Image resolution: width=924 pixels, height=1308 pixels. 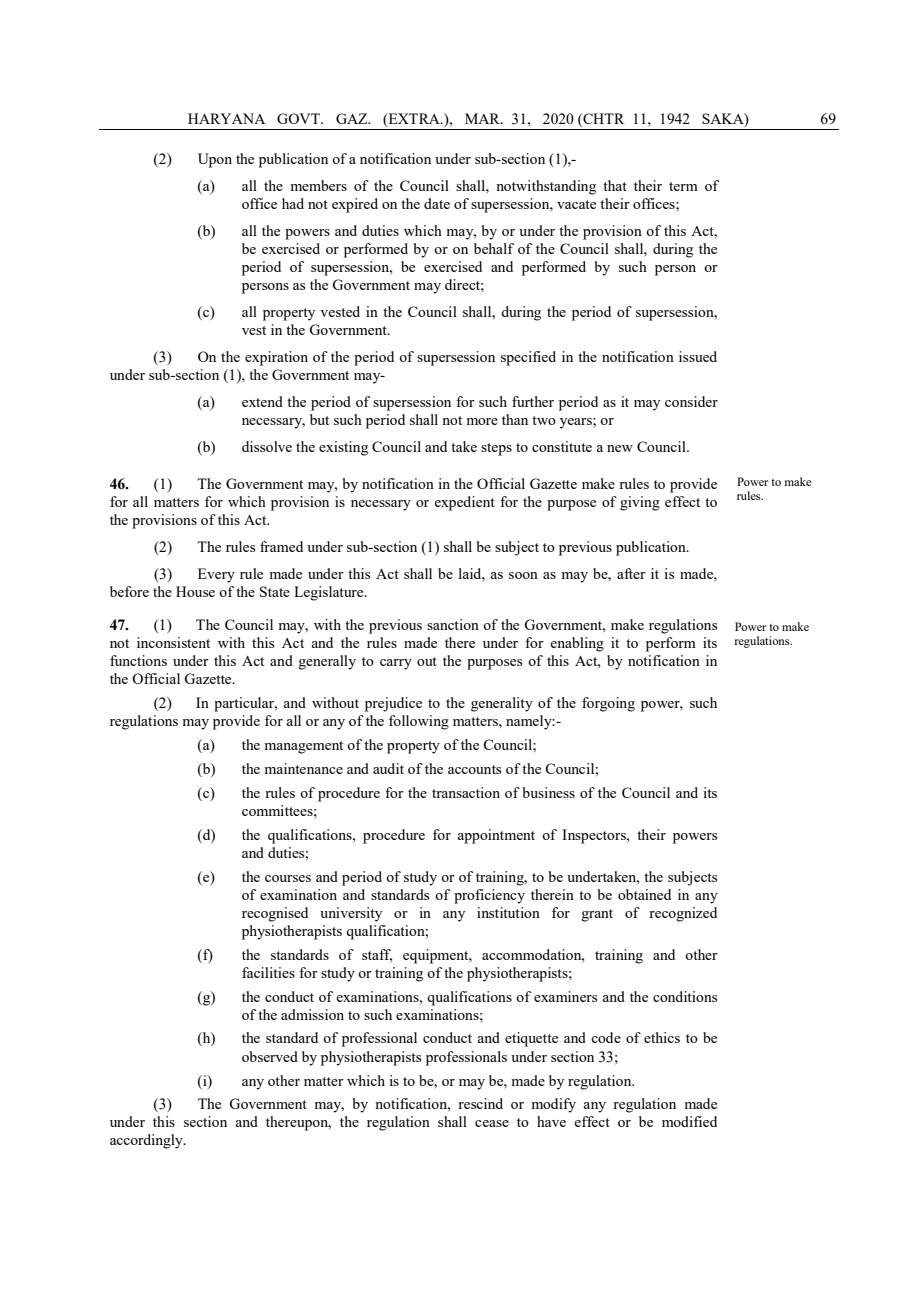 I want to click on rescind, so click(x=480, y=1103).
